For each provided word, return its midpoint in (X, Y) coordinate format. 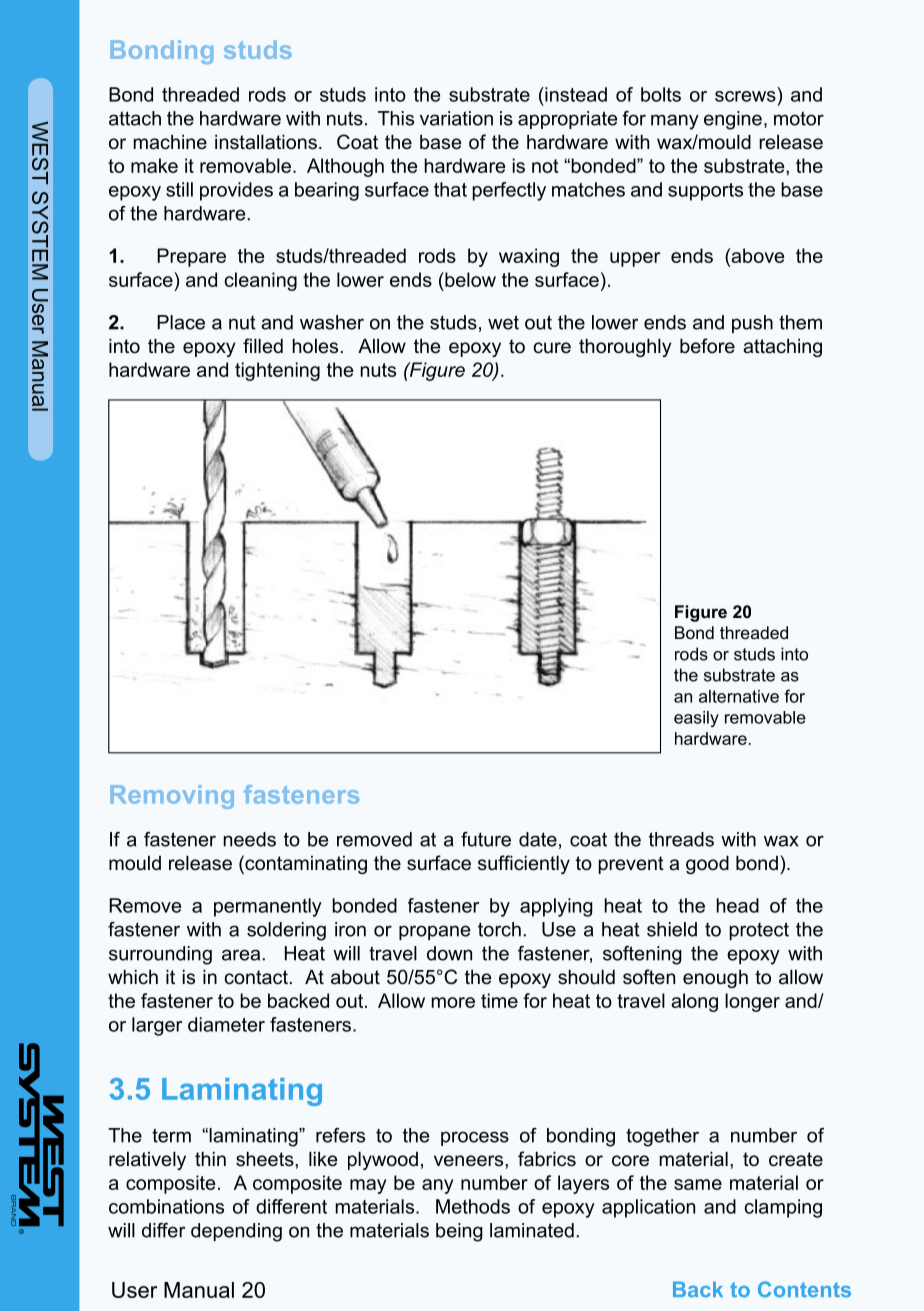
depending (236, 1232)
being (459, 1232)
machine (170, 142)
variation (456, 118)
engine (733, 120)
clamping (783, 1208)
